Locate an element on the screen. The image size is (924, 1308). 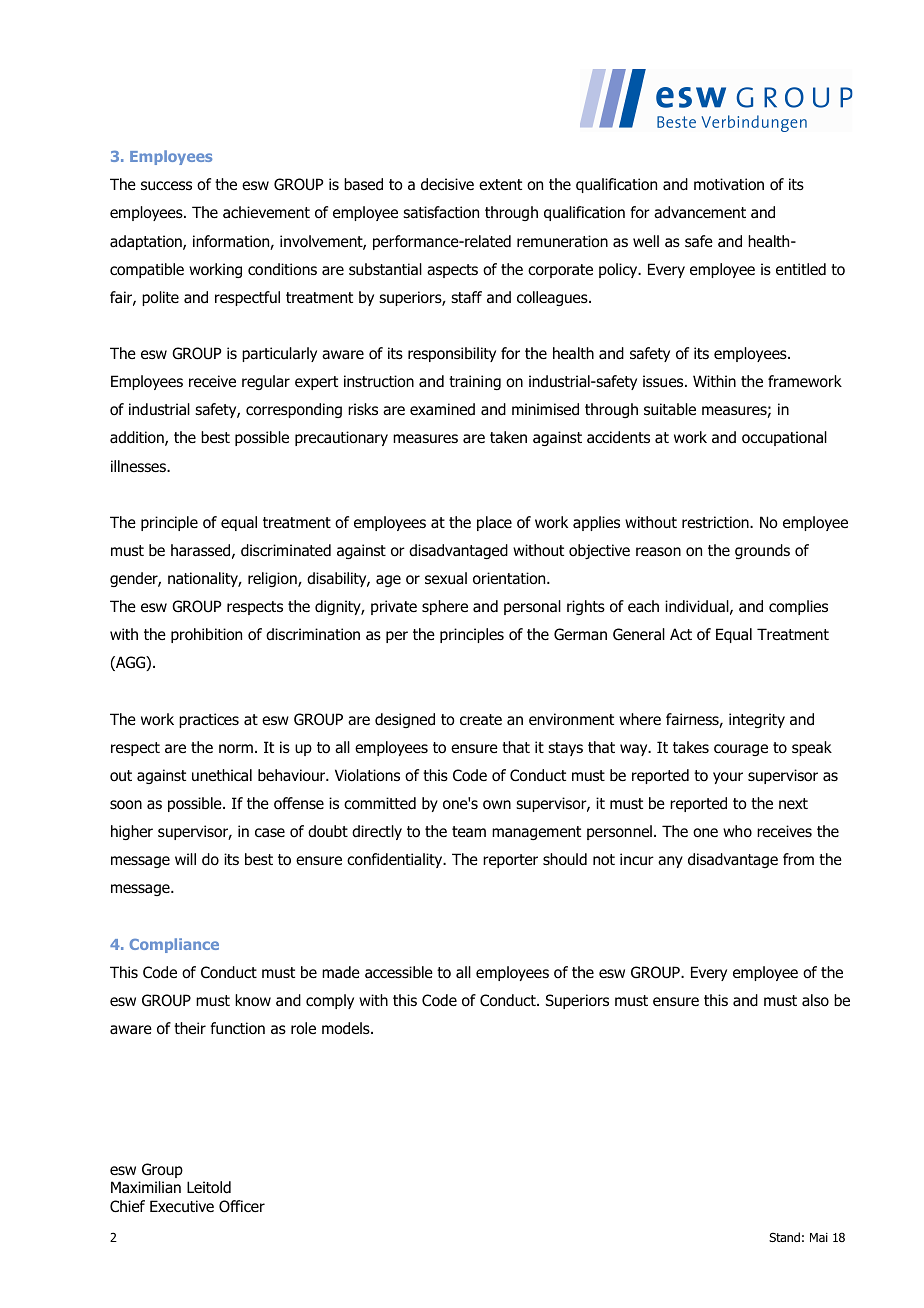
satisfaction is located at coordinates (441, 212).
